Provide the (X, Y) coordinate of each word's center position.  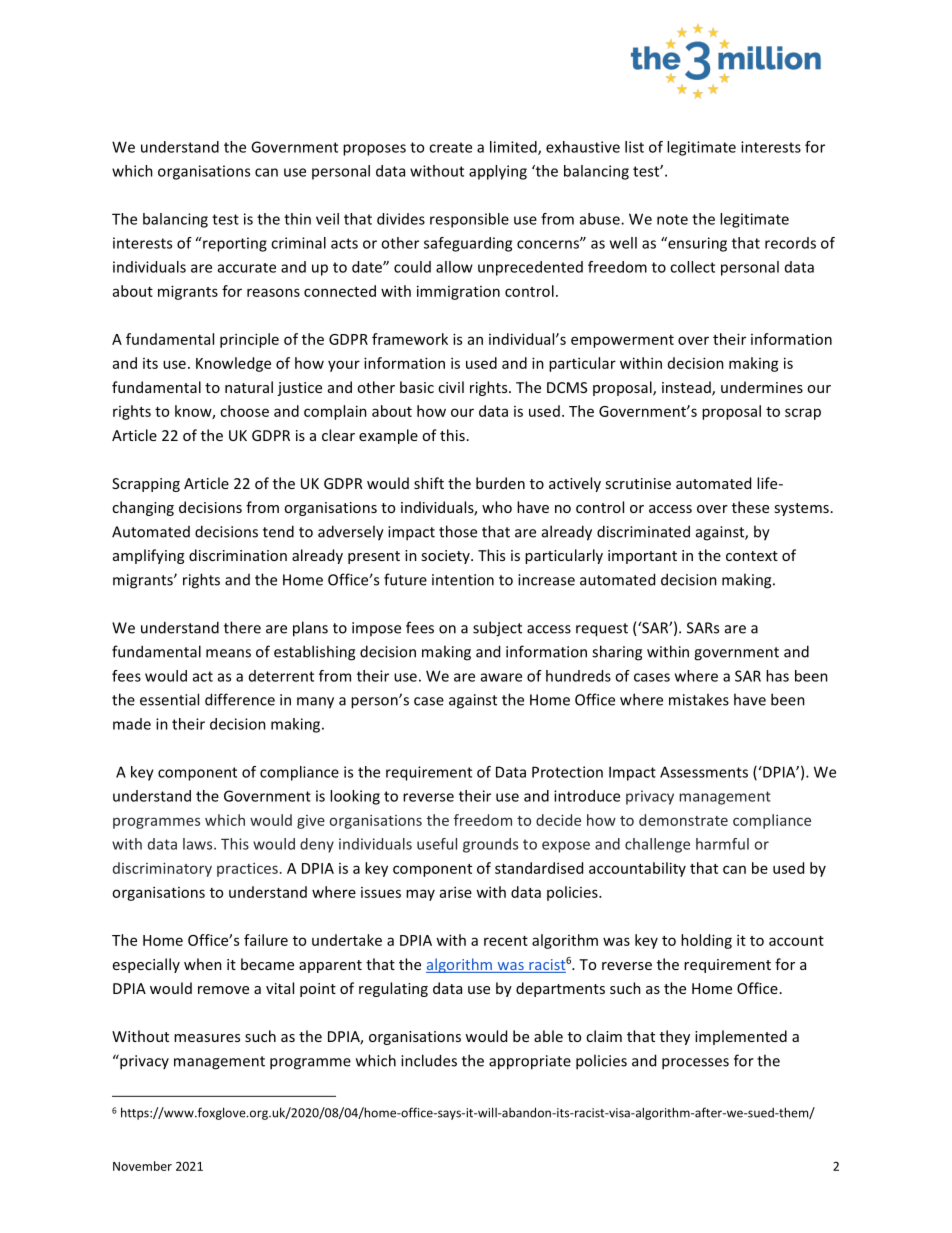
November (142, 1166)
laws (199, 844)
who (497, 507)
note (672, 219)
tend (278, 531)
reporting (234, 244)
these (750, 507)
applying (498, 172)
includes (429, 1060)
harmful (722, 844)
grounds (490, 845)
